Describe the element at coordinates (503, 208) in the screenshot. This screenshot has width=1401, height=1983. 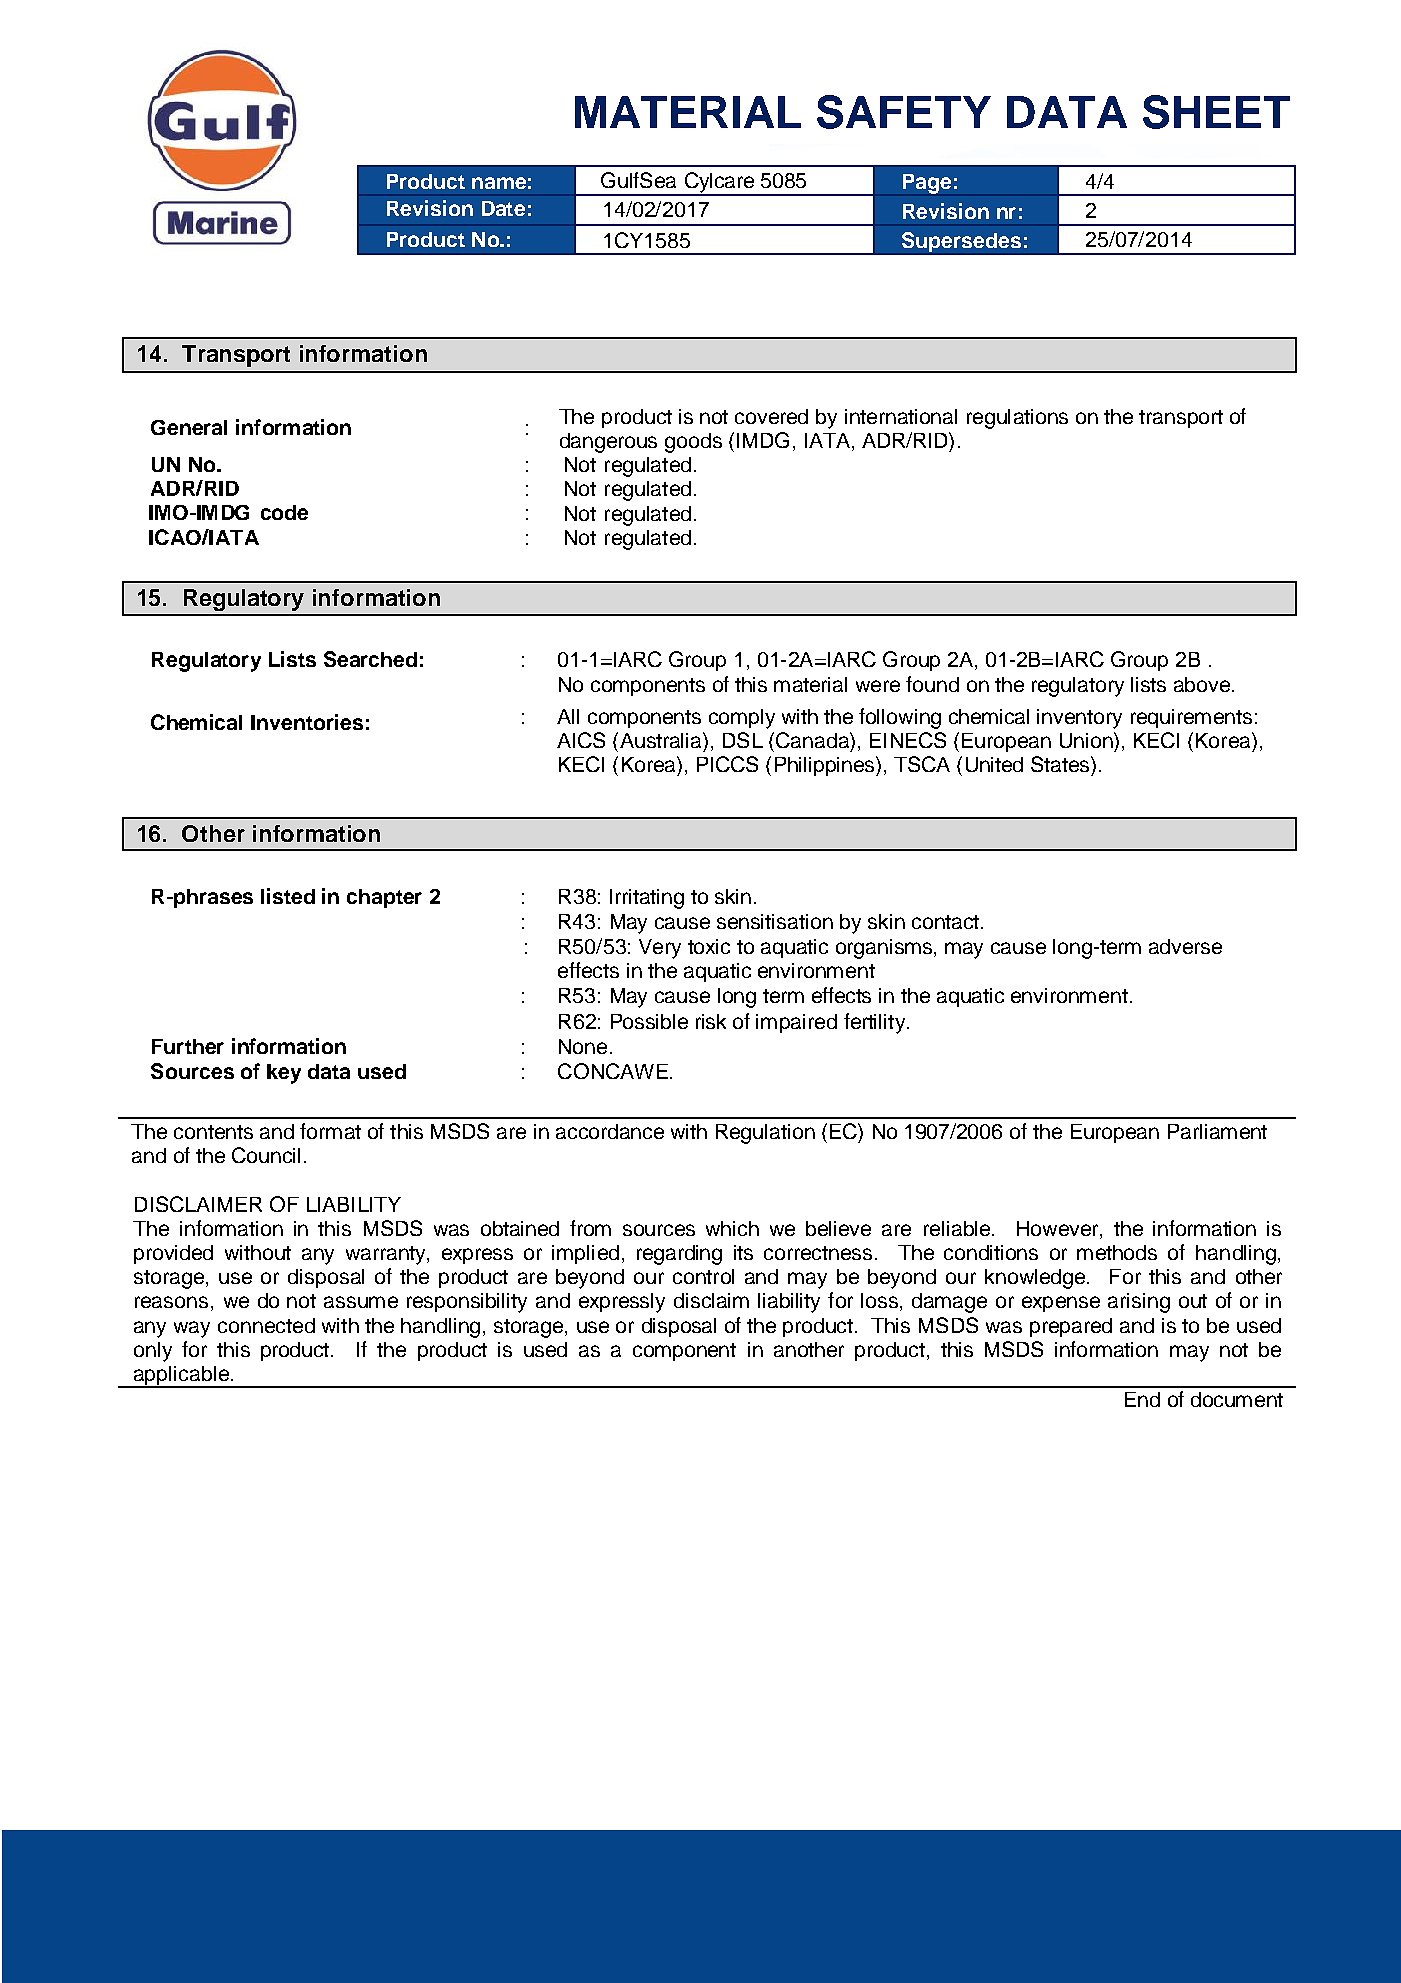
I see `Date` at that location.
